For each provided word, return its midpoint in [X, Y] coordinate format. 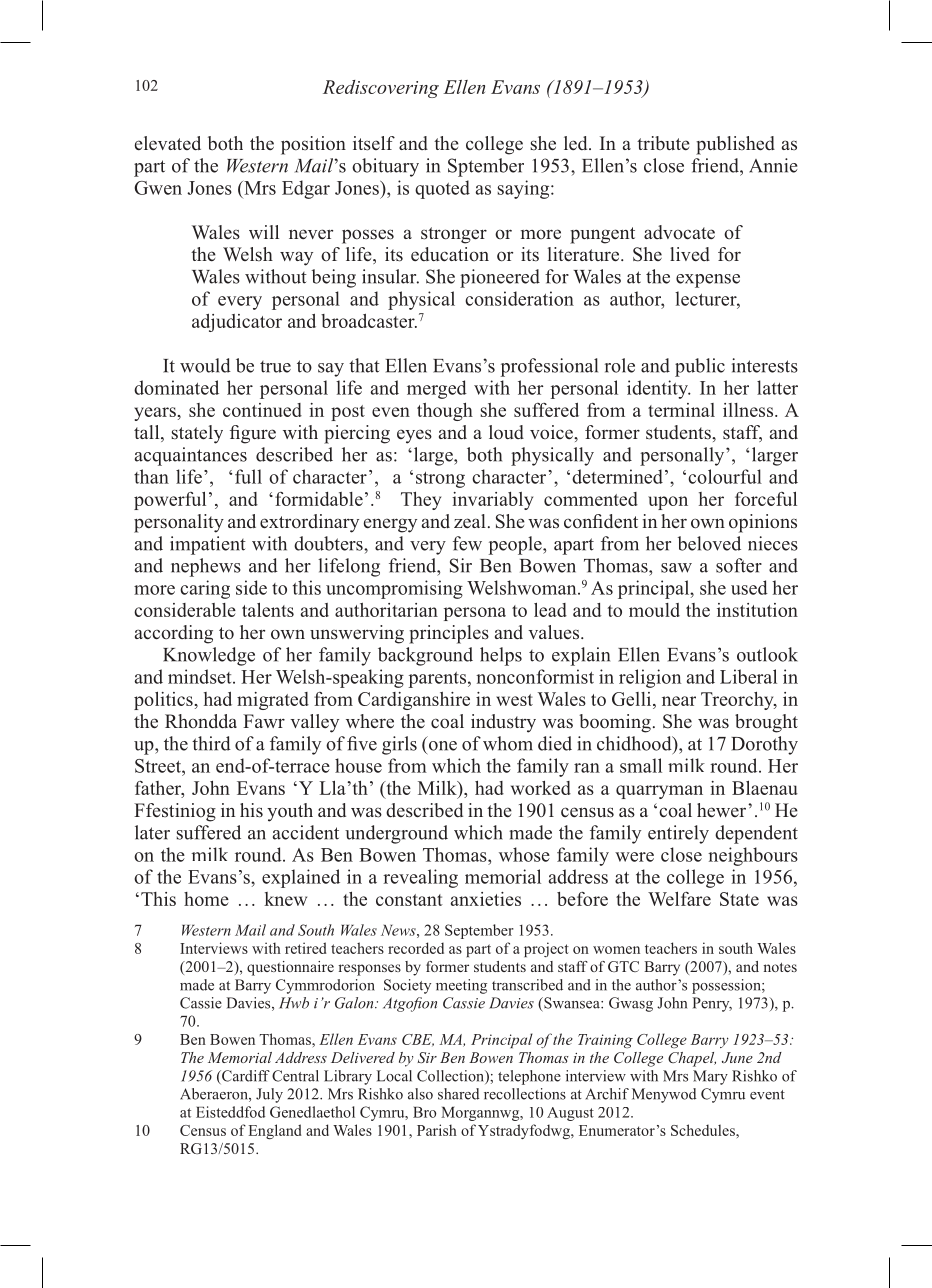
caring [205, 589]
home [206, 899]
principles [449, 634]
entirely [678, 834]
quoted [442, 189]
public [700, 367]
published [735, 145]
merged [437, 389]
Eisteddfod [230, 1112]
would [205, 365]
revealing [420, 878]
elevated [168, 143]
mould [654, 610]
